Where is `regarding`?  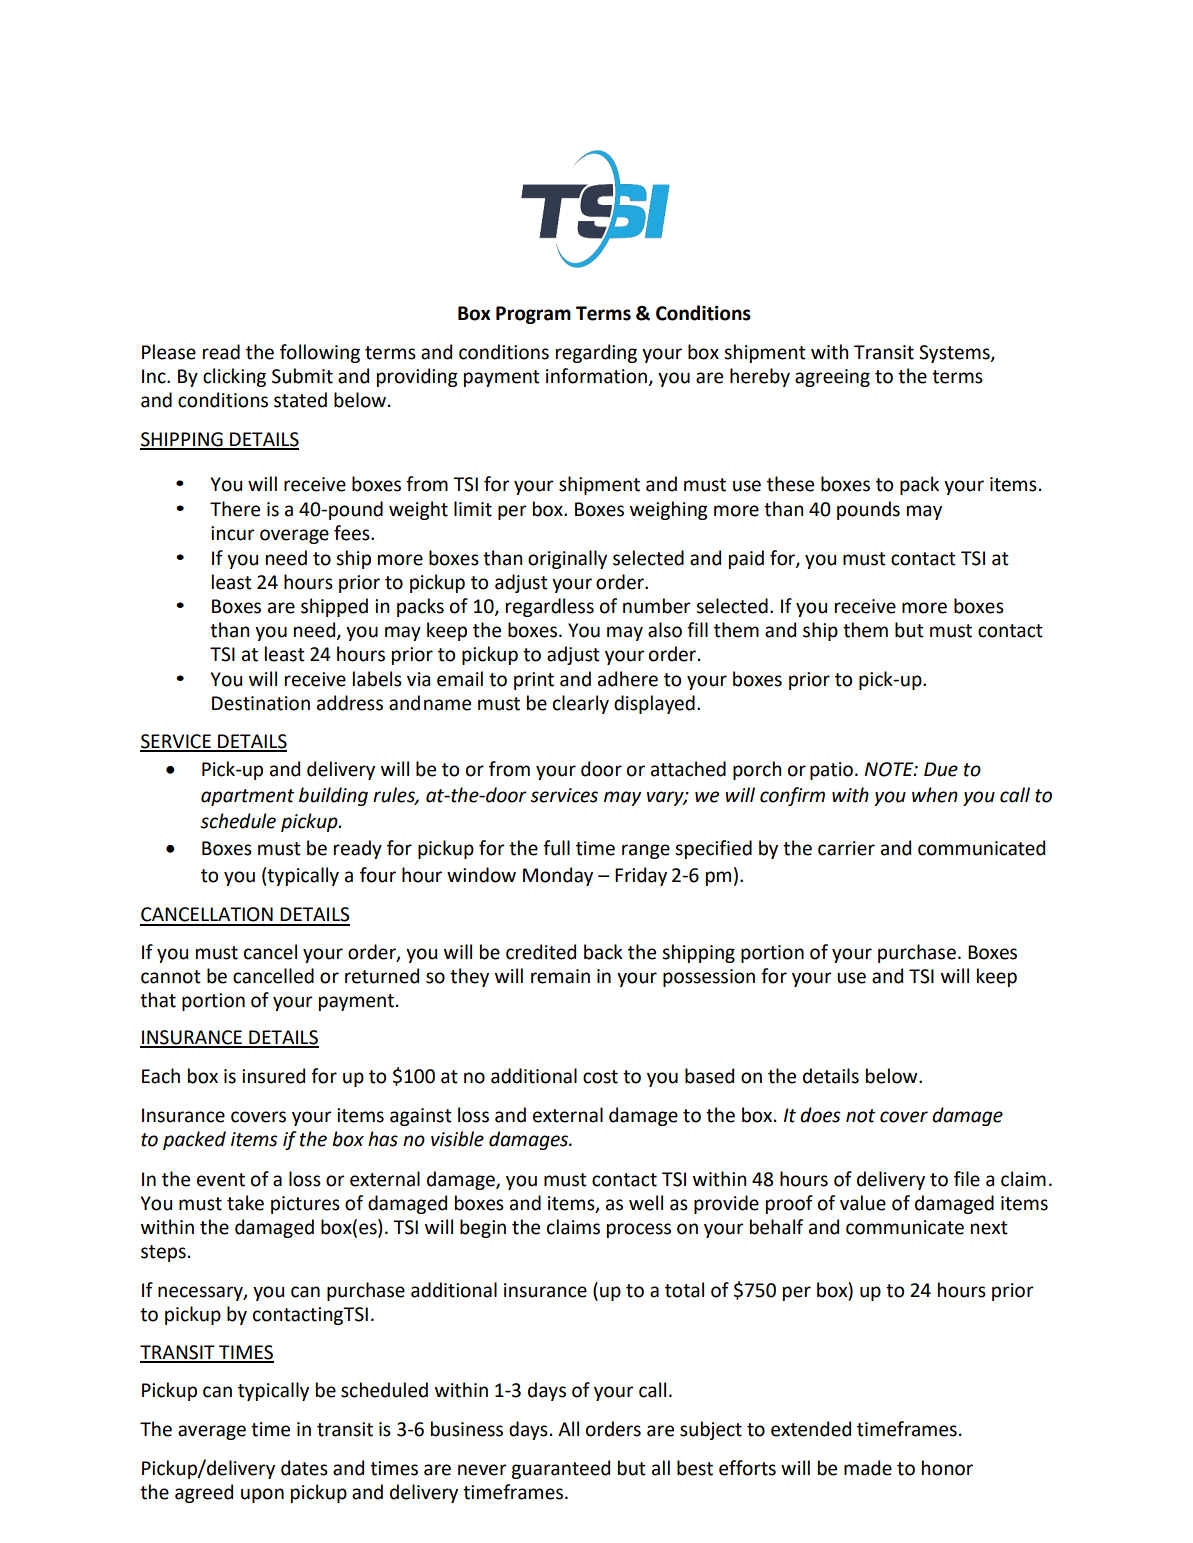 regarding is located at coordinates (596, 353).
